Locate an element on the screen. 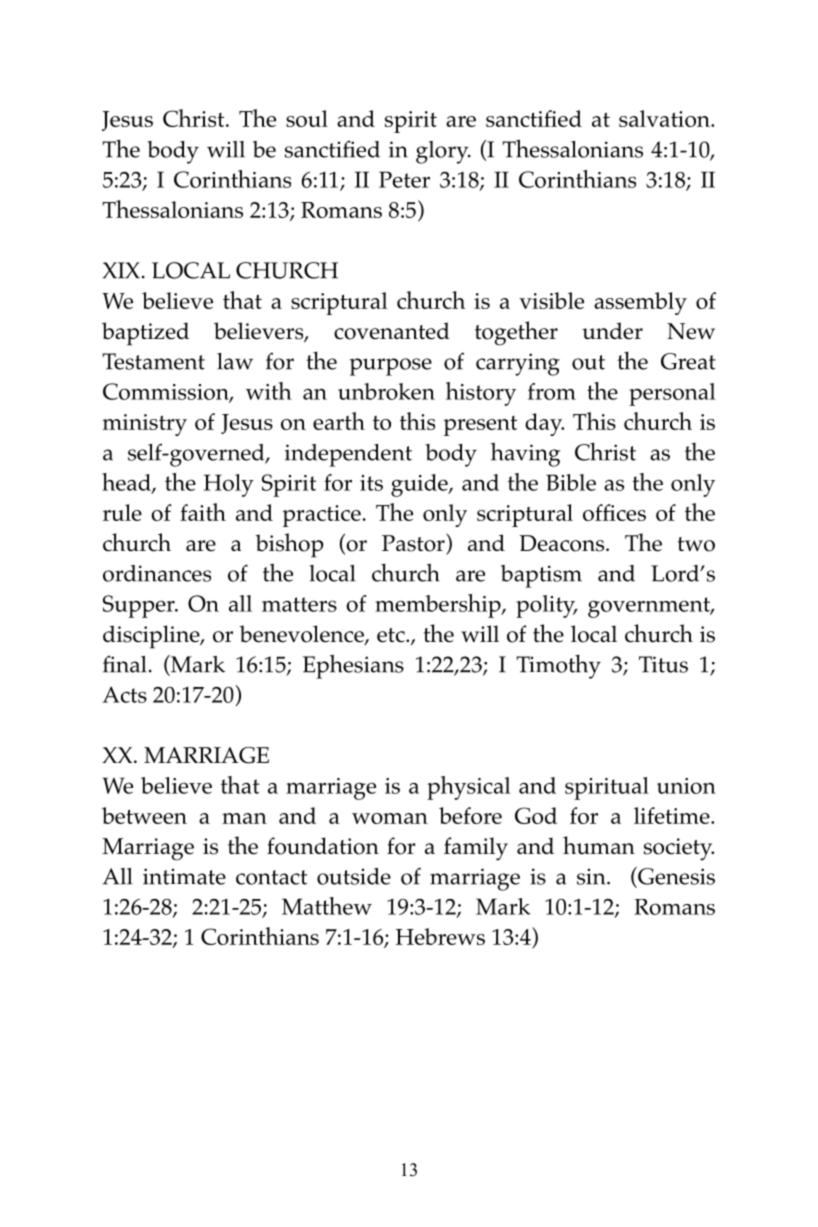  glory is located at coordinates (443, 152).
